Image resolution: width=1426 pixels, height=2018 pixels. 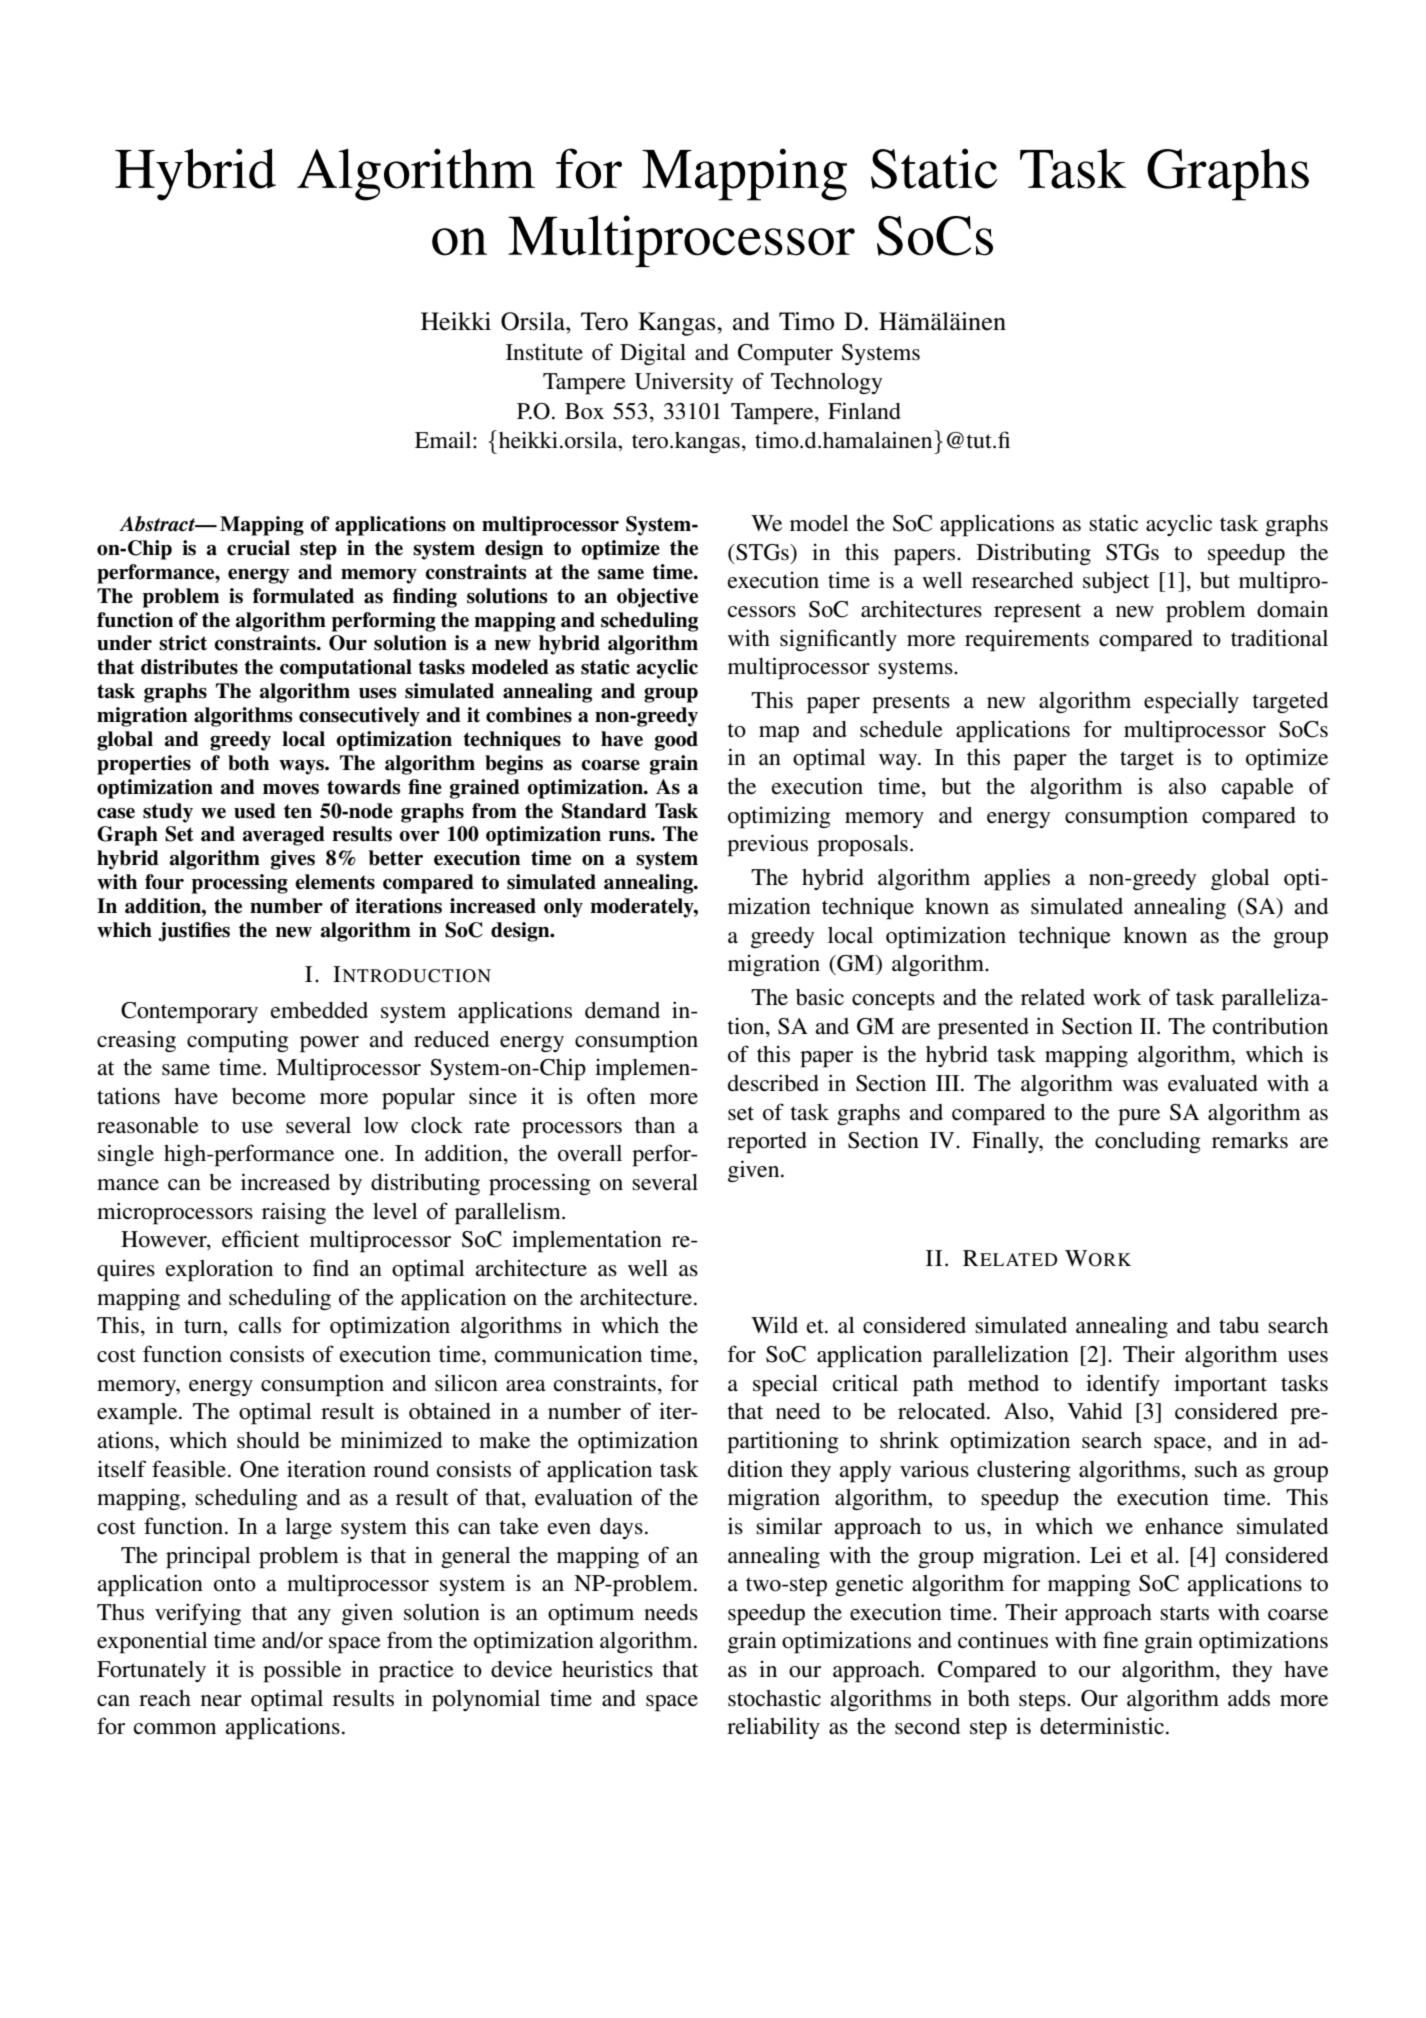 What do you see at coordinates (444, 439) in the page?
I see `Email` at bounding box center [444, 439].
